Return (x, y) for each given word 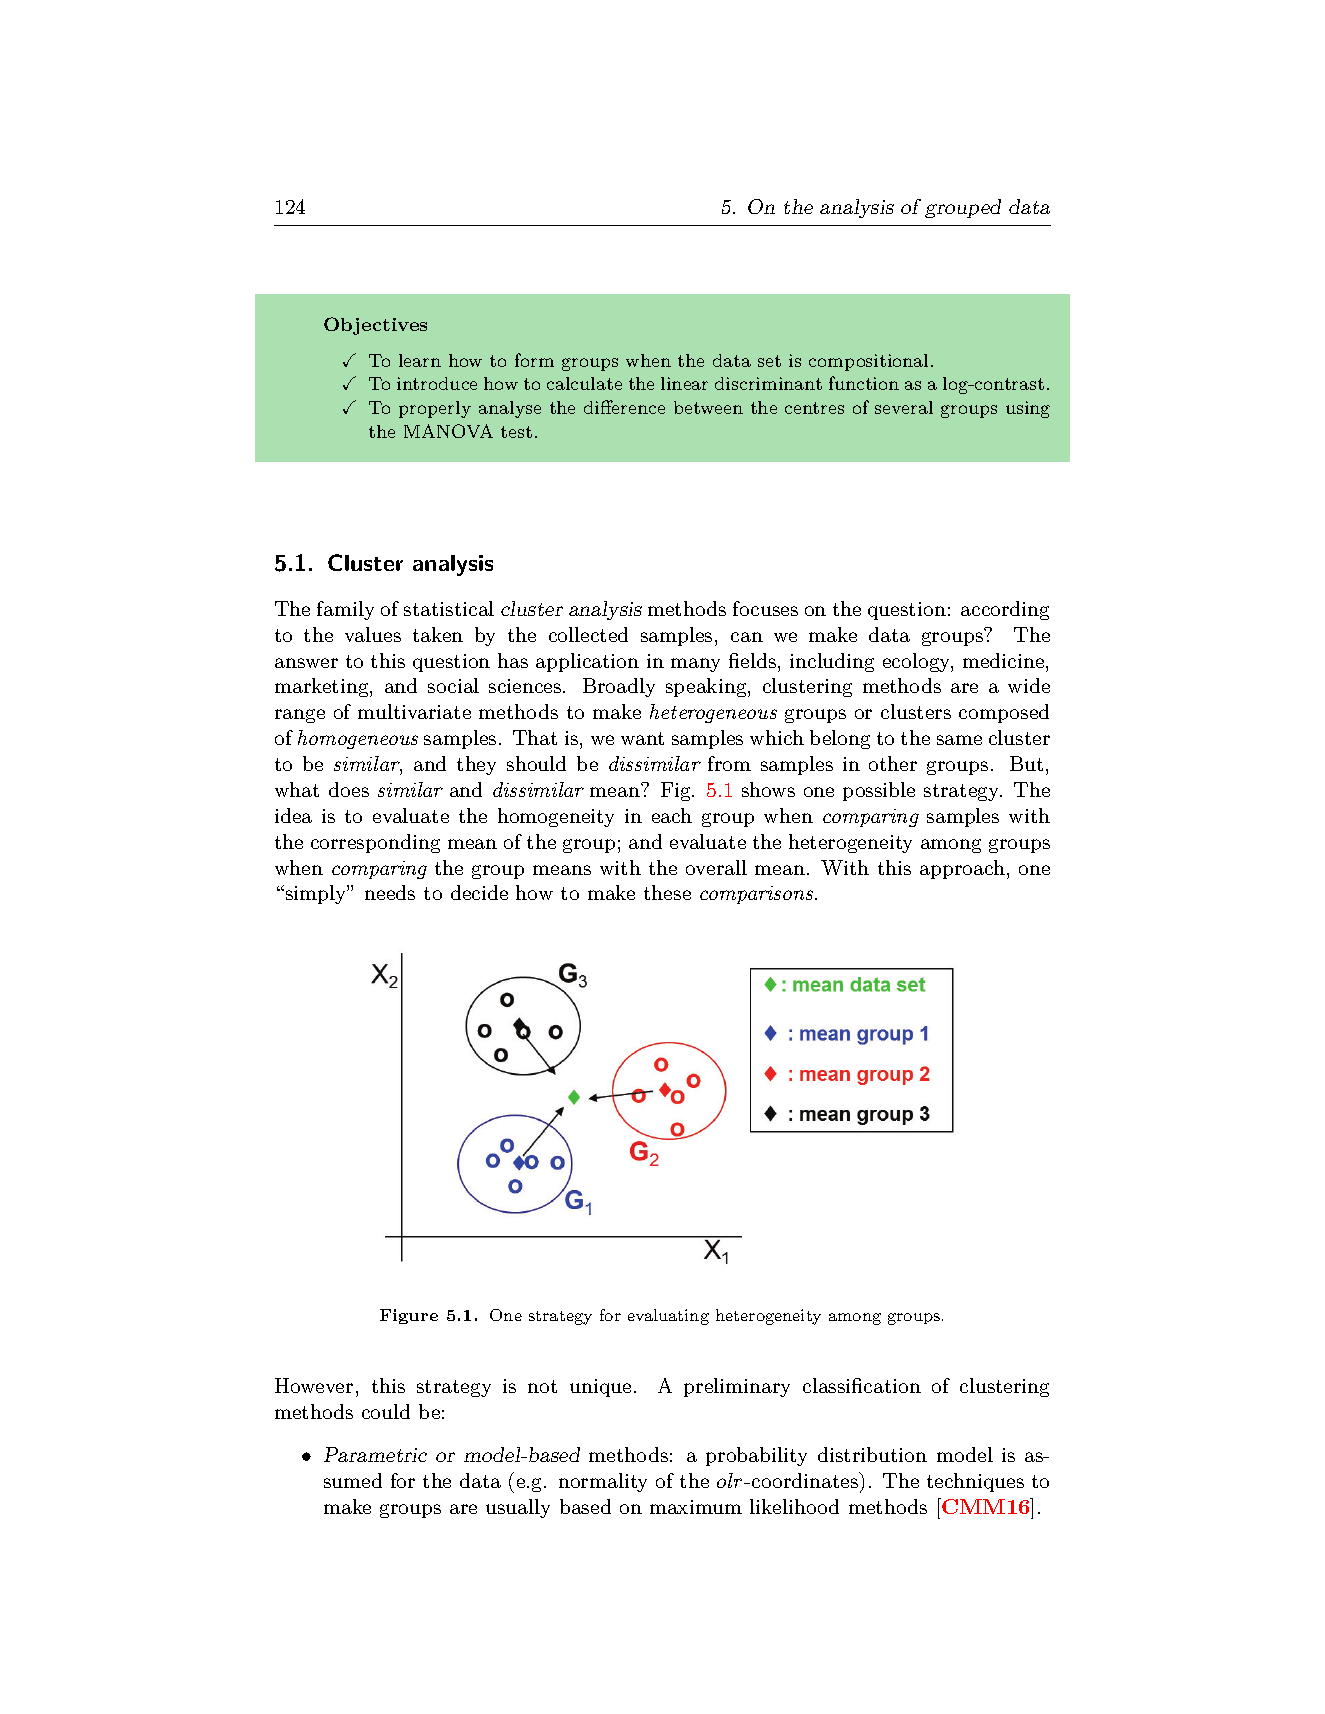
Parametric (375, 1454)
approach (962, 869)
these (667, 892)
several (904, 407)
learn (420, 360)
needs (390, 892)
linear (684, 383)
